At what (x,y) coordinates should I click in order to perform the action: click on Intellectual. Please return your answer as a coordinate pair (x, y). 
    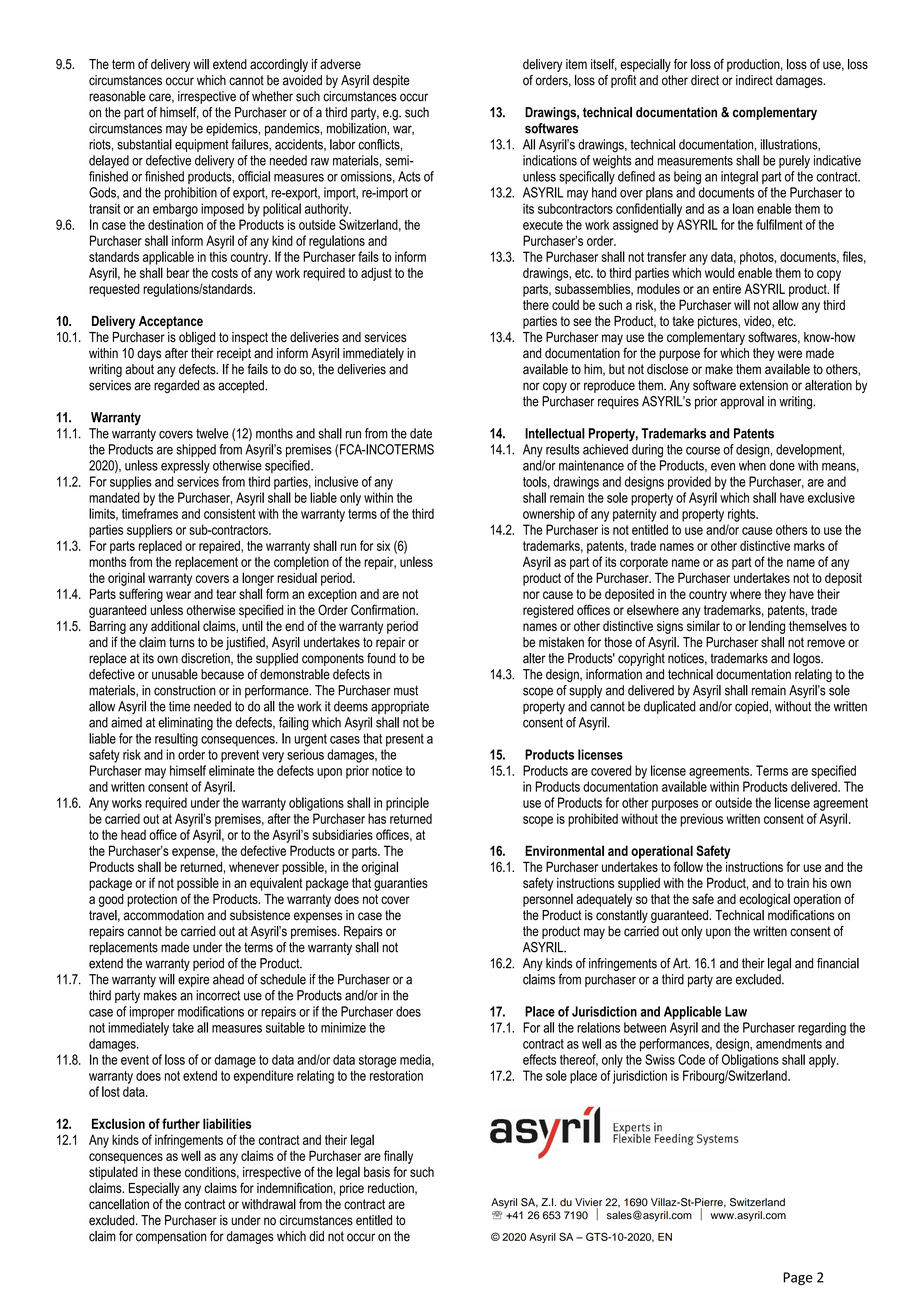
    Looking at the image, I should click on (555, 433).
